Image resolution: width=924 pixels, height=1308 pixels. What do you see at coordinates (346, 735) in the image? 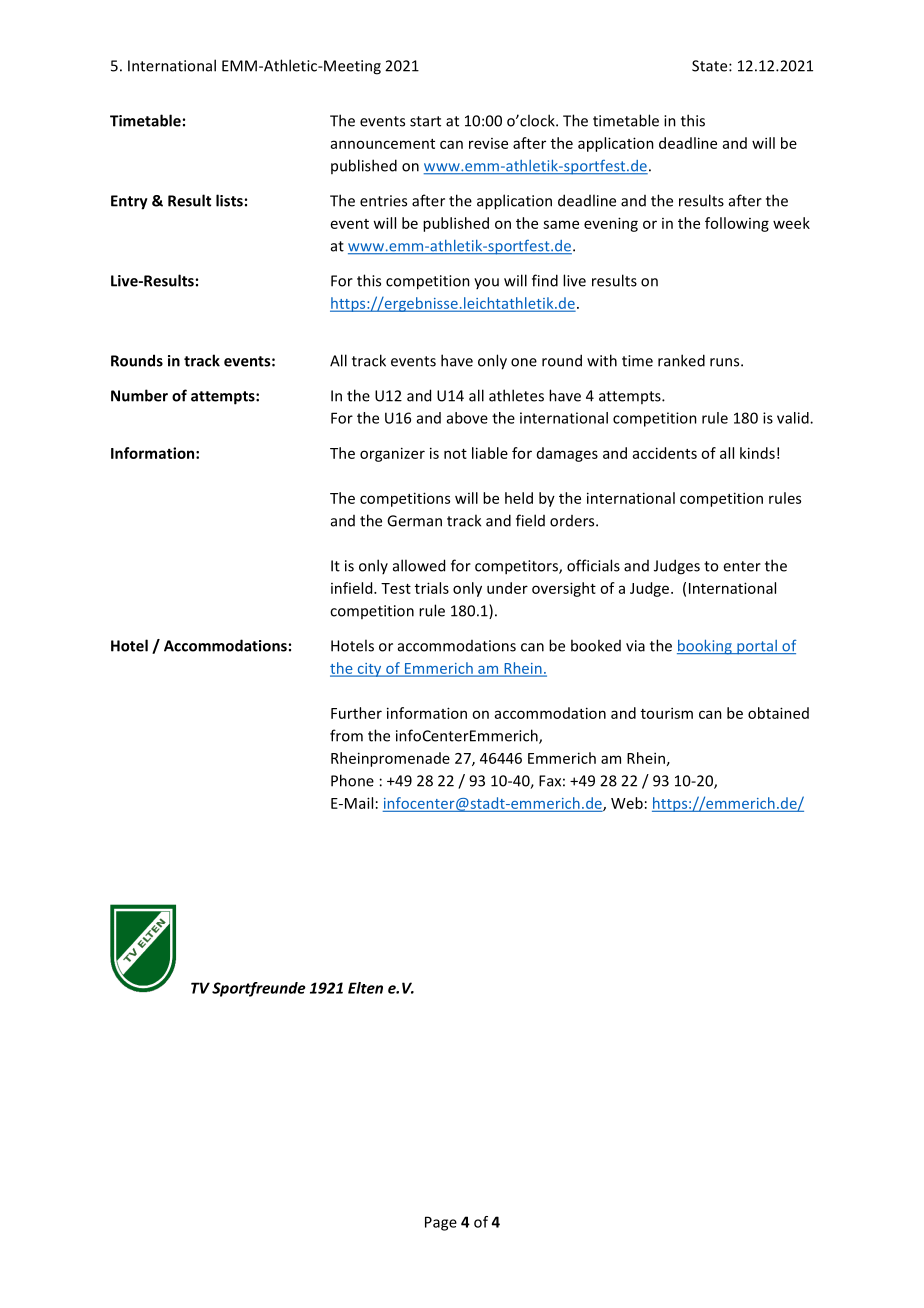
I see `from` at bounding box center [346, 735].
